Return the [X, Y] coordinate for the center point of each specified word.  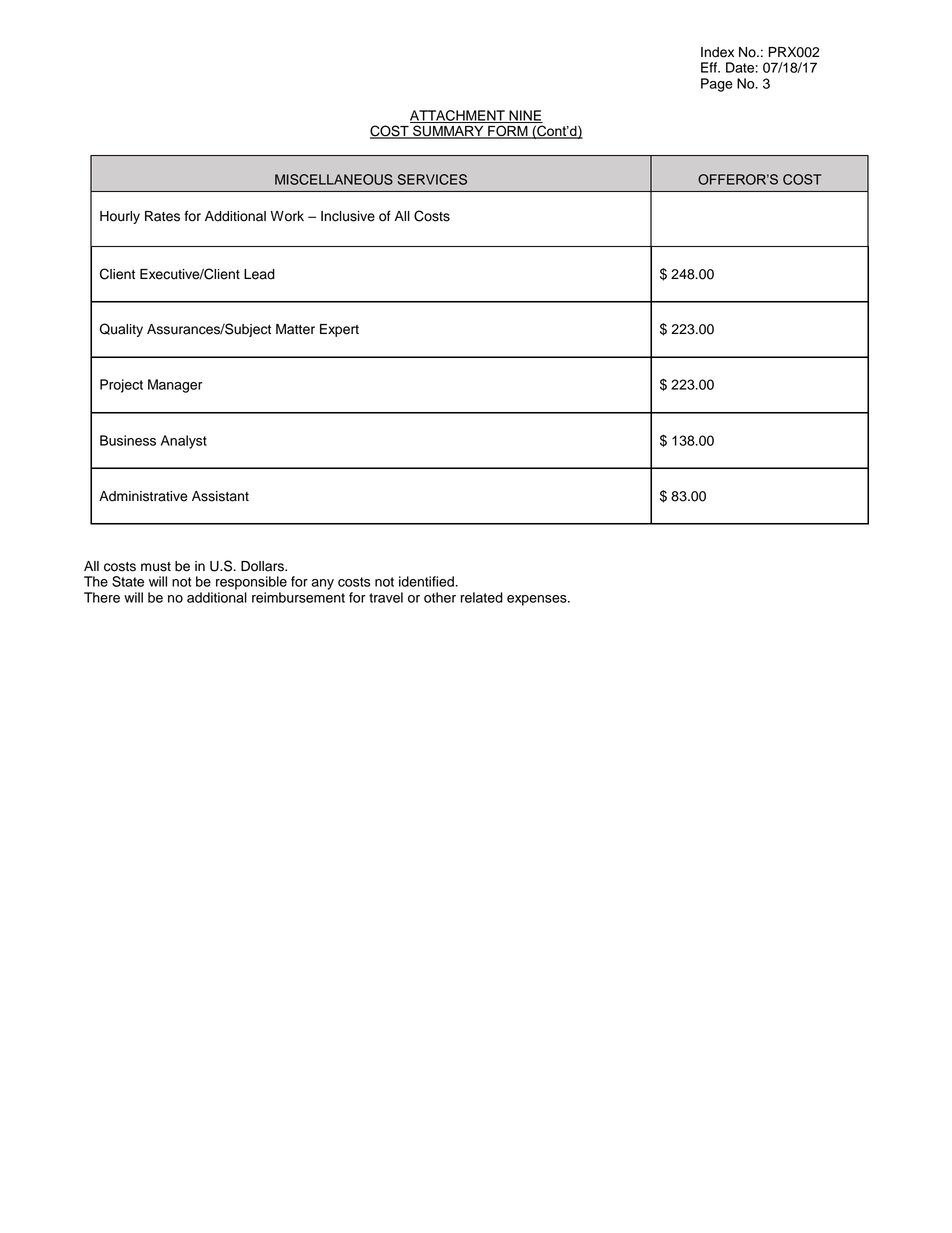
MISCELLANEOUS [334, 179]
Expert [339, 330]
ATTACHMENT [458, 116]
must [156, 567]
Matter [295, 329]
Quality [121, 330]
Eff [710, 67]
